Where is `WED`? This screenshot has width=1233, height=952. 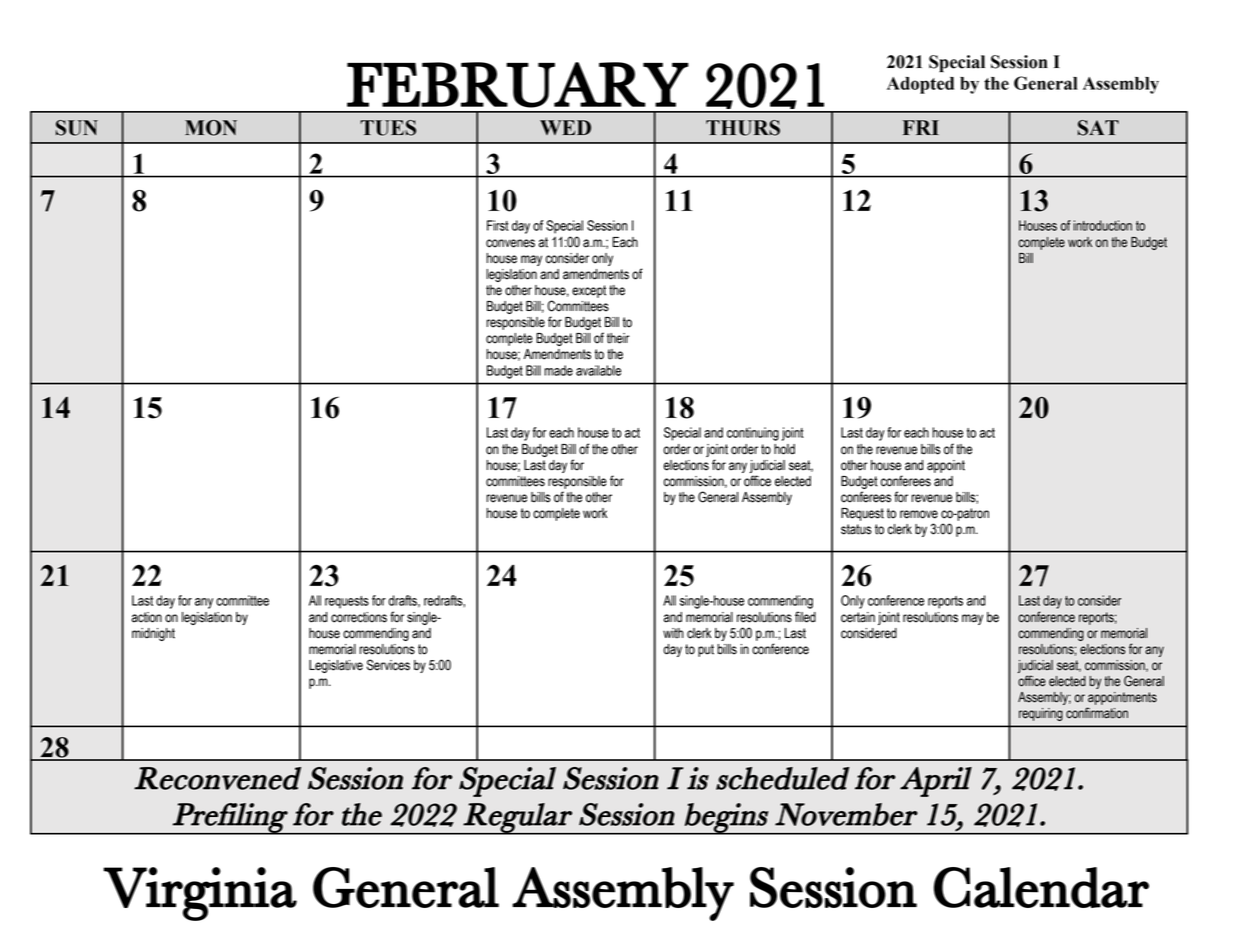
WED is located at coordinates (565, 127).
